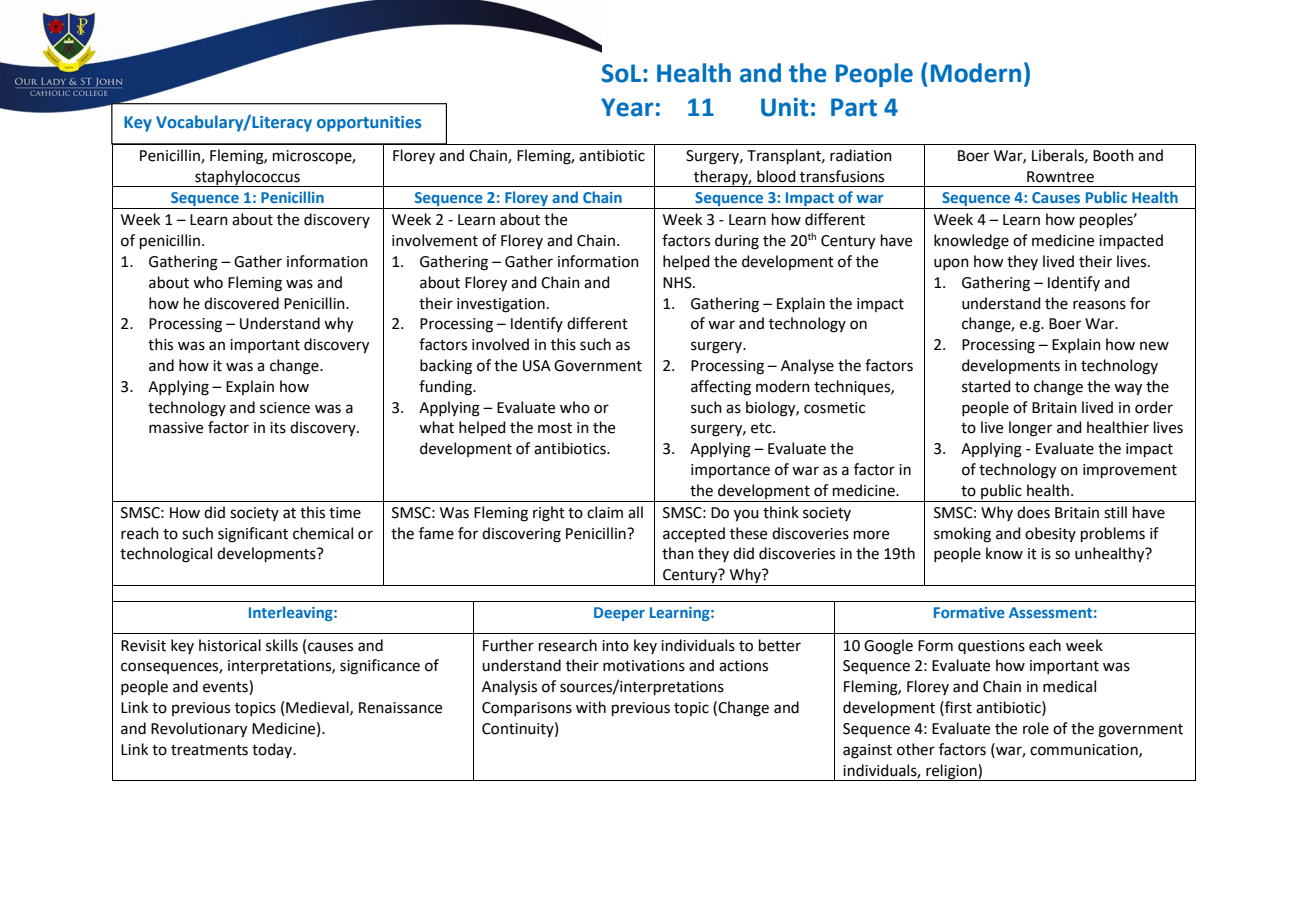  What do you see at coordinates (1030, 429) in the screenshot?
I see `longer` at bounding box center [1030, 429].
